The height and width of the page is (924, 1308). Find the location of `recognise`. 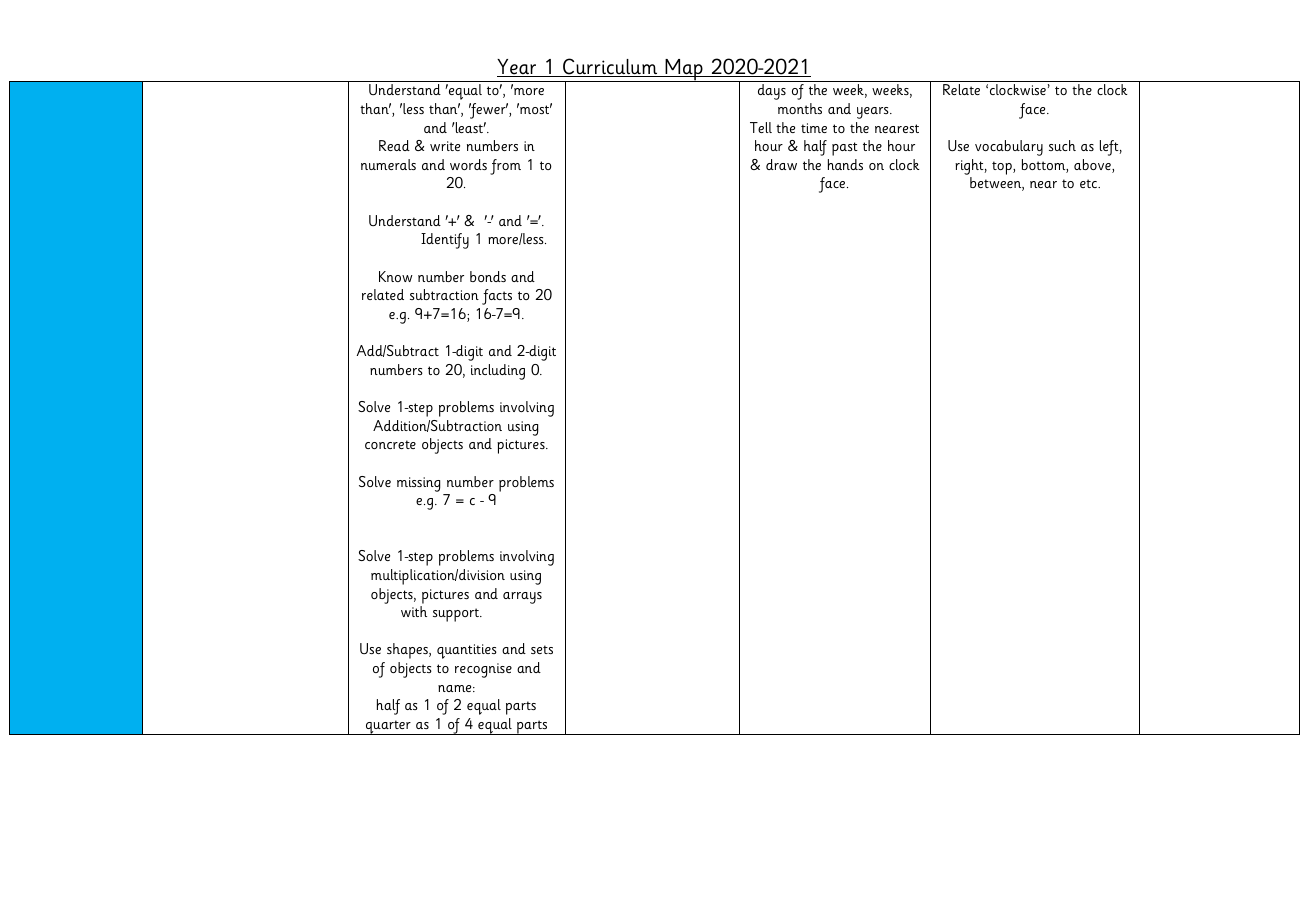

recognise is located at coordinates (483, 670).
